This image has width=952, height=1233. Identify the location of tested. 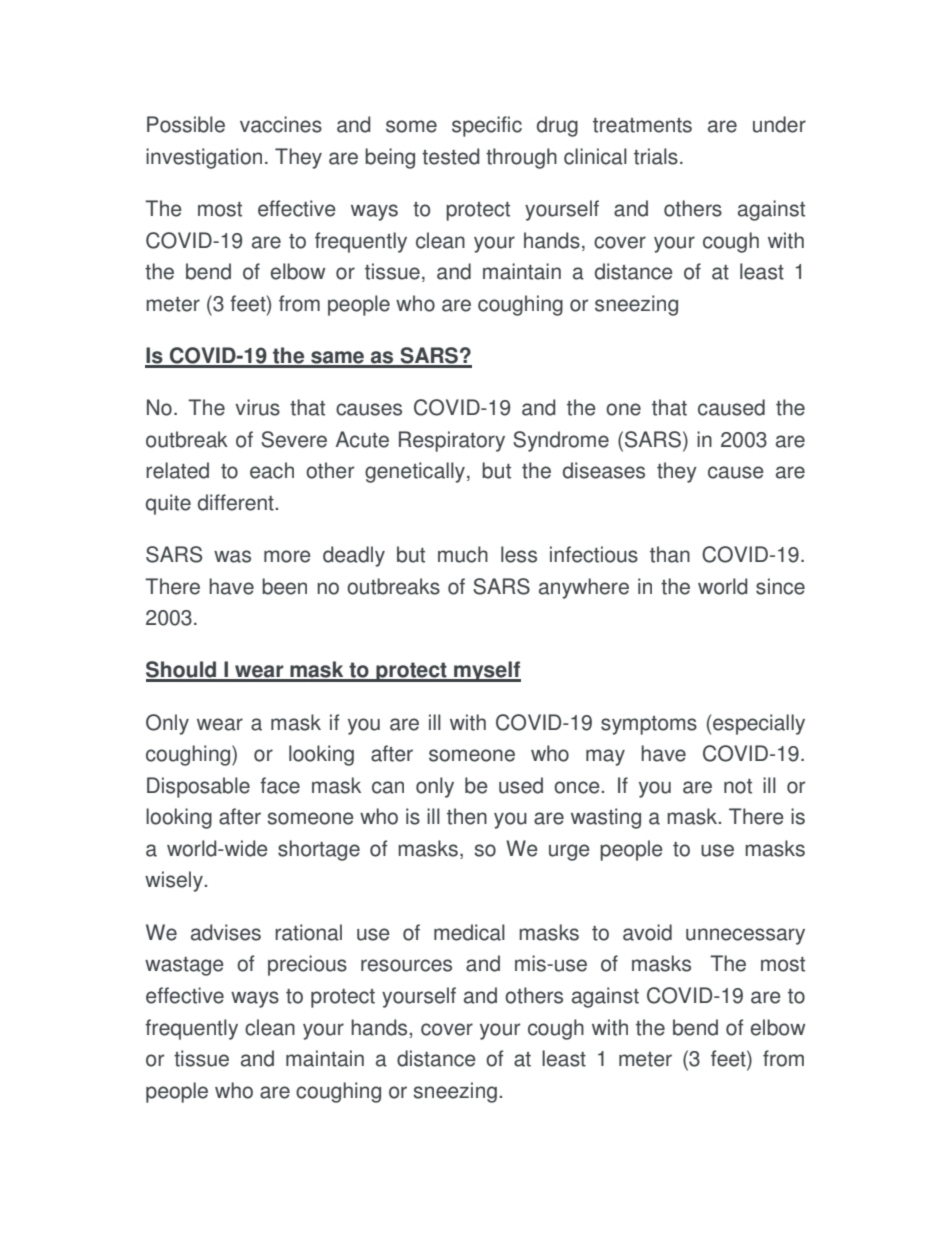
(450, 156).
